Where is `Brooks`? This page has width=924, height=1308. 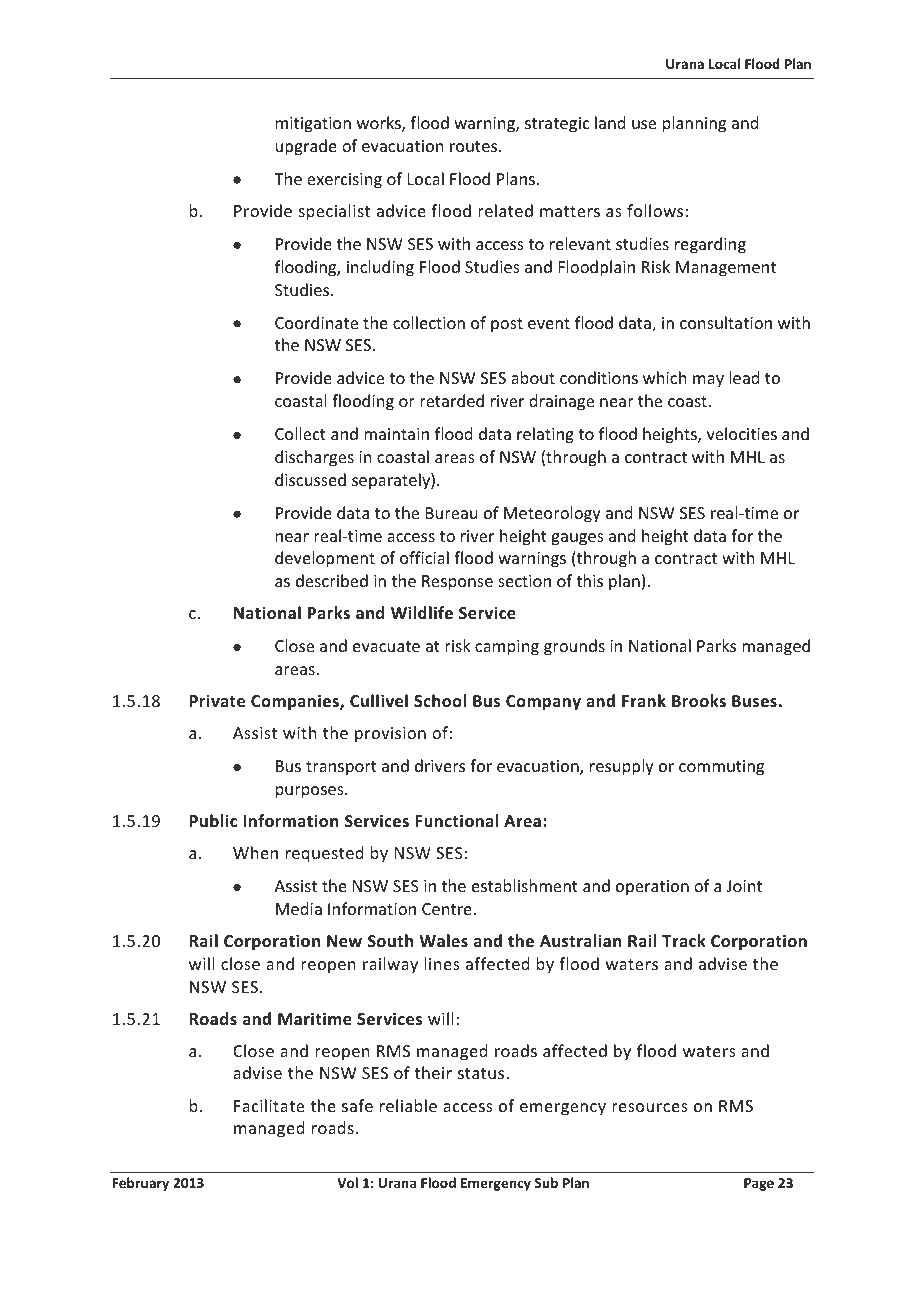
Brooks is located at coordinates (699, 701).
